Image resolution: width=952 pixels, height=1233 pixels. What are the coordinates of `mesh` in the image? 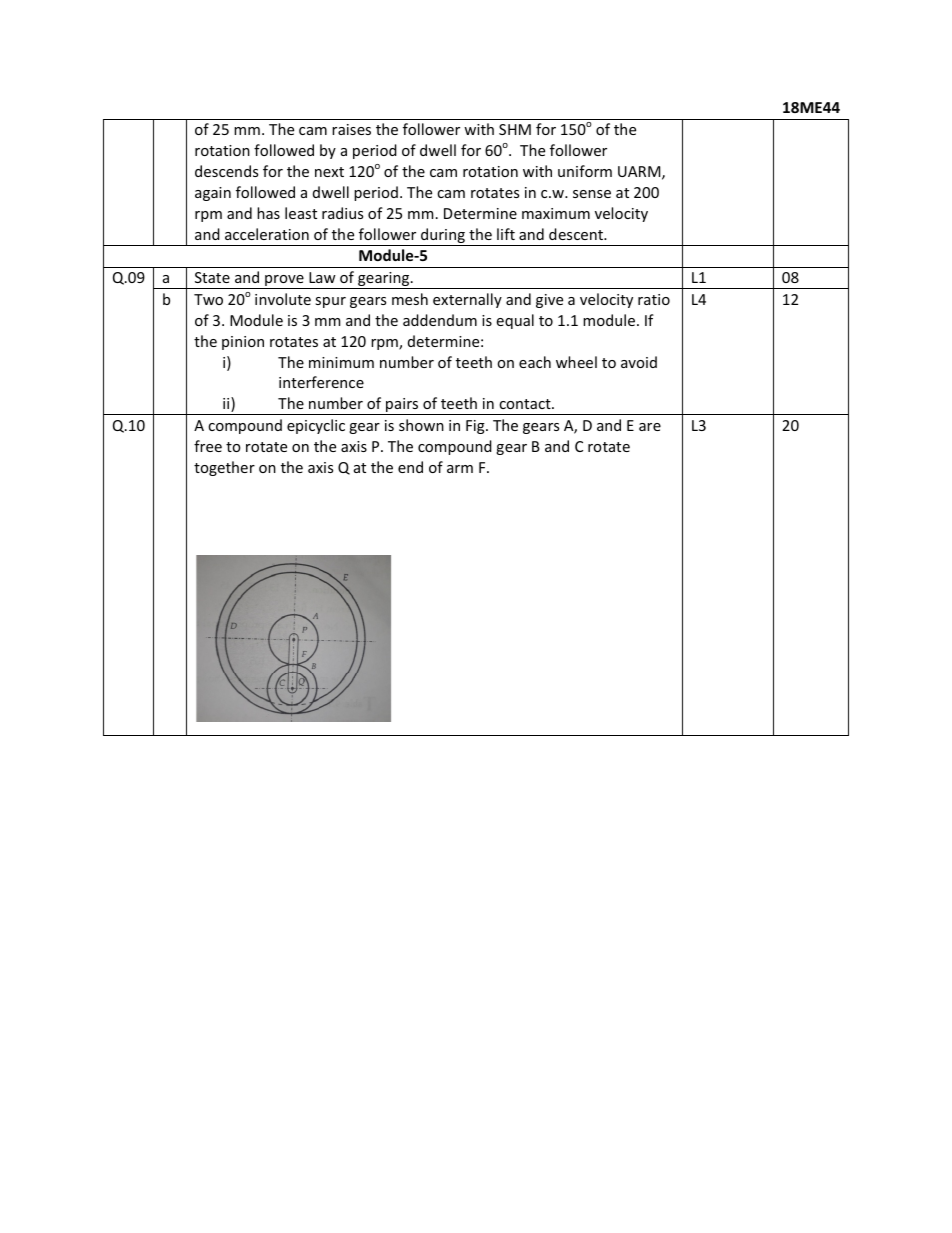 It's located at (410, 299).
